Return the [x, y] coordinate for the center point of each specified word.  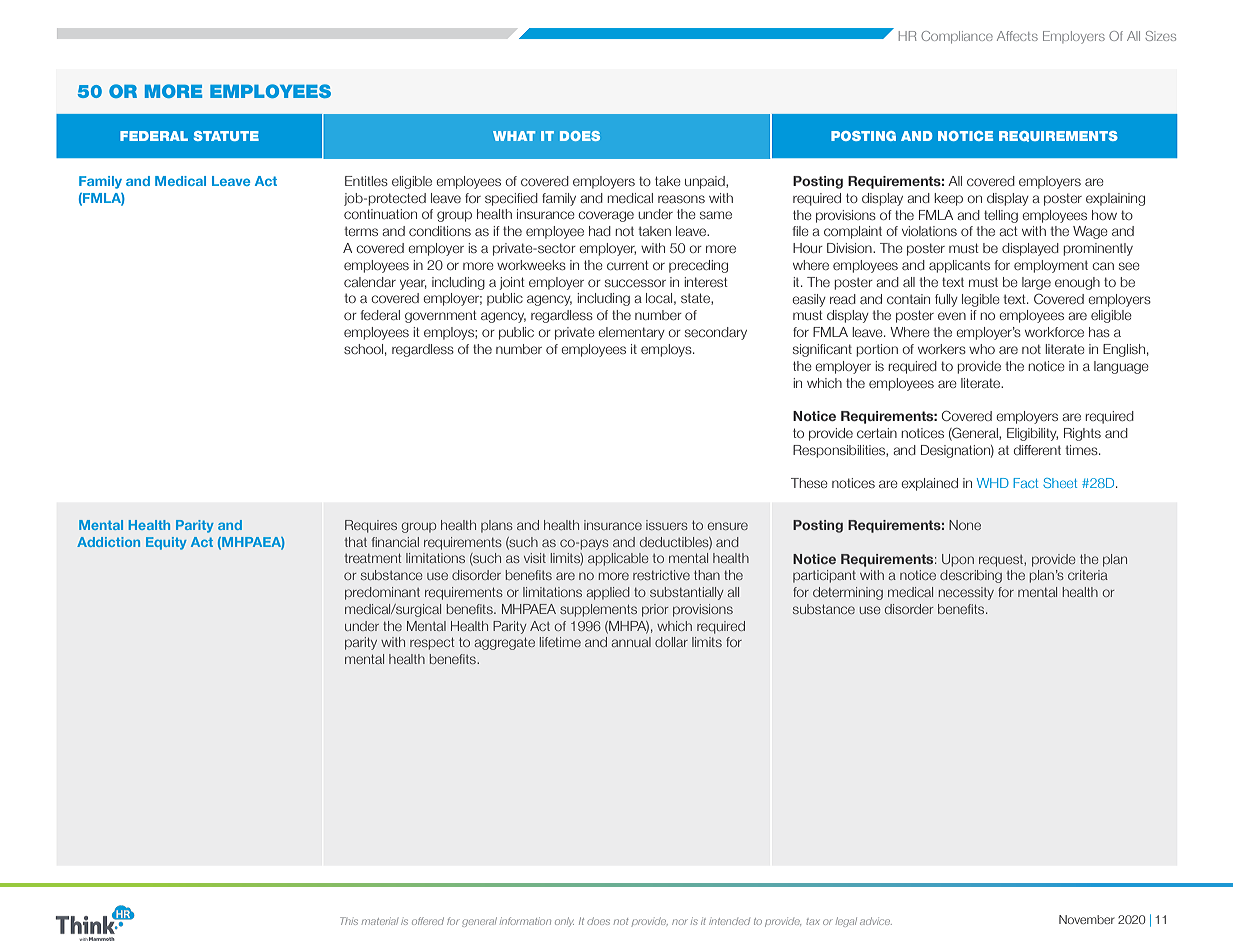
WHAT [514, 136]
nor [680, 922]
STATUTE [226, 136]
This [349, 921]
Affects [1017, 36]
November [1087, 919]
